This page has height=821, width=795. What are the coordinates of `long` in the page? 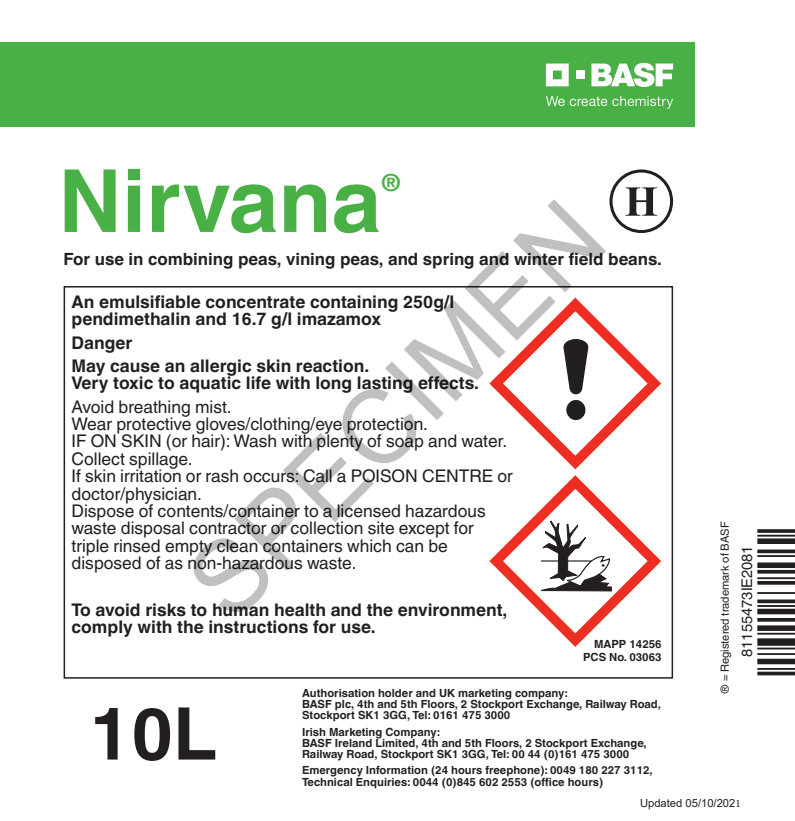 It's located at (333, 384).
